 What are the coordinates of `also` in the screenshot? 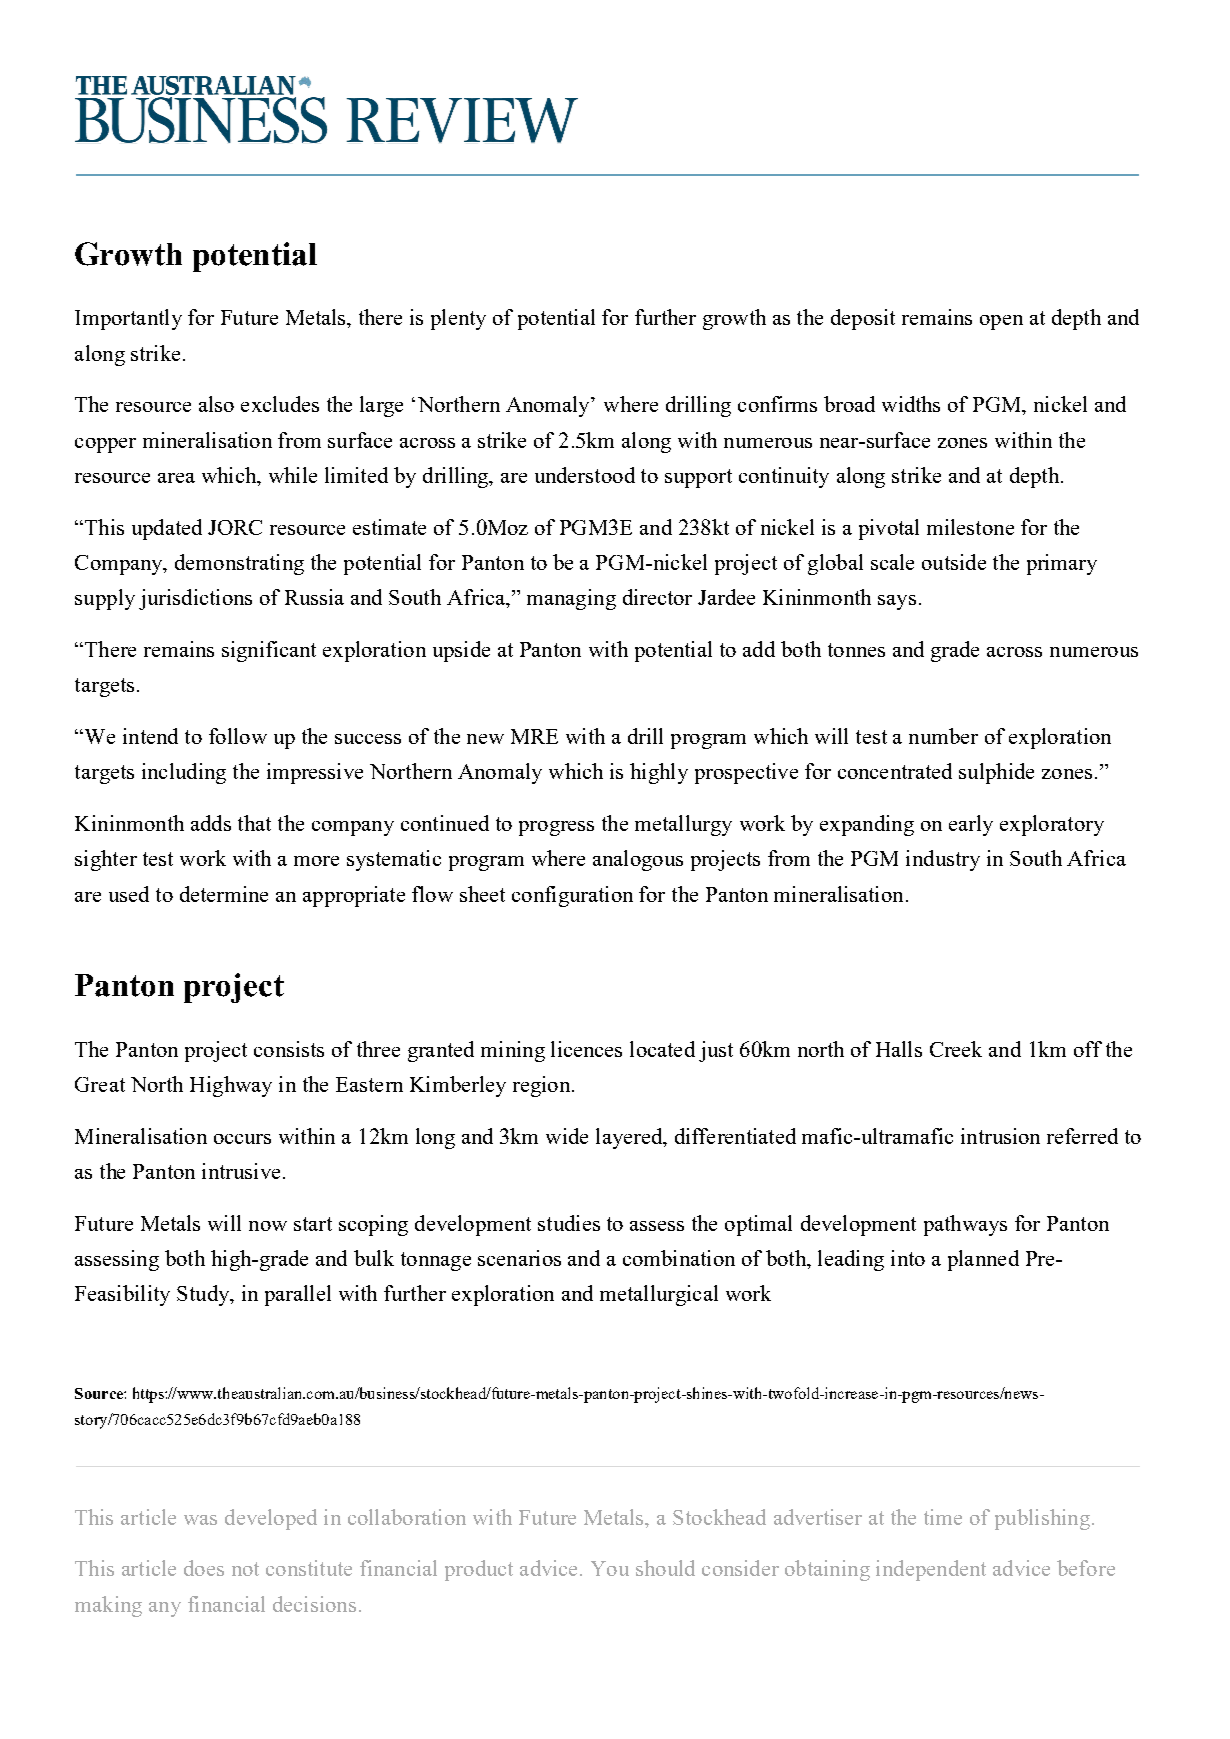 It's located at (216, 404).
